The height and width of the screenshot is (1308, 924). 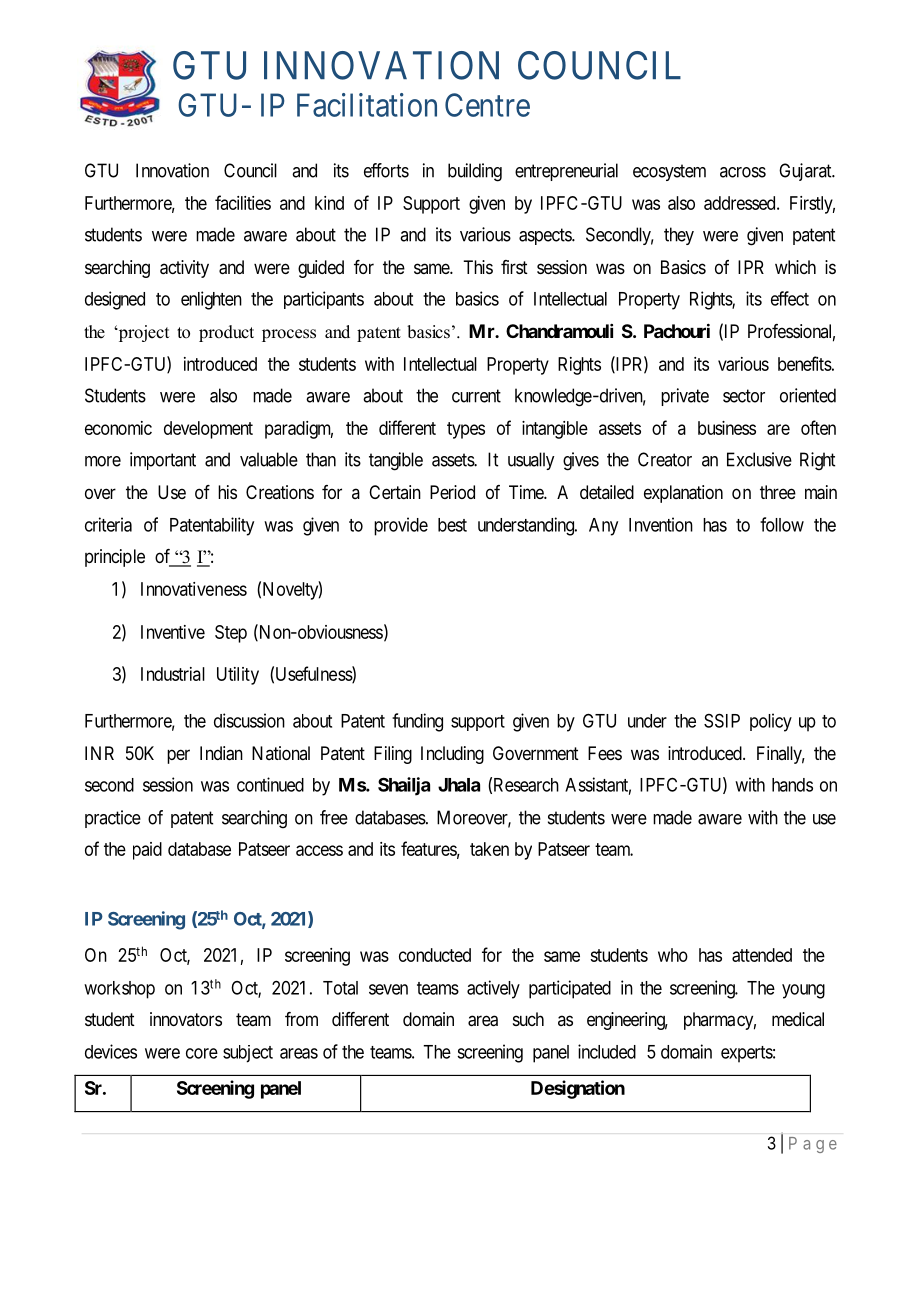 What do you see at coordinates (528, 1019) in the screenshot?
I see `such` at bounding box center [528, 1019].
